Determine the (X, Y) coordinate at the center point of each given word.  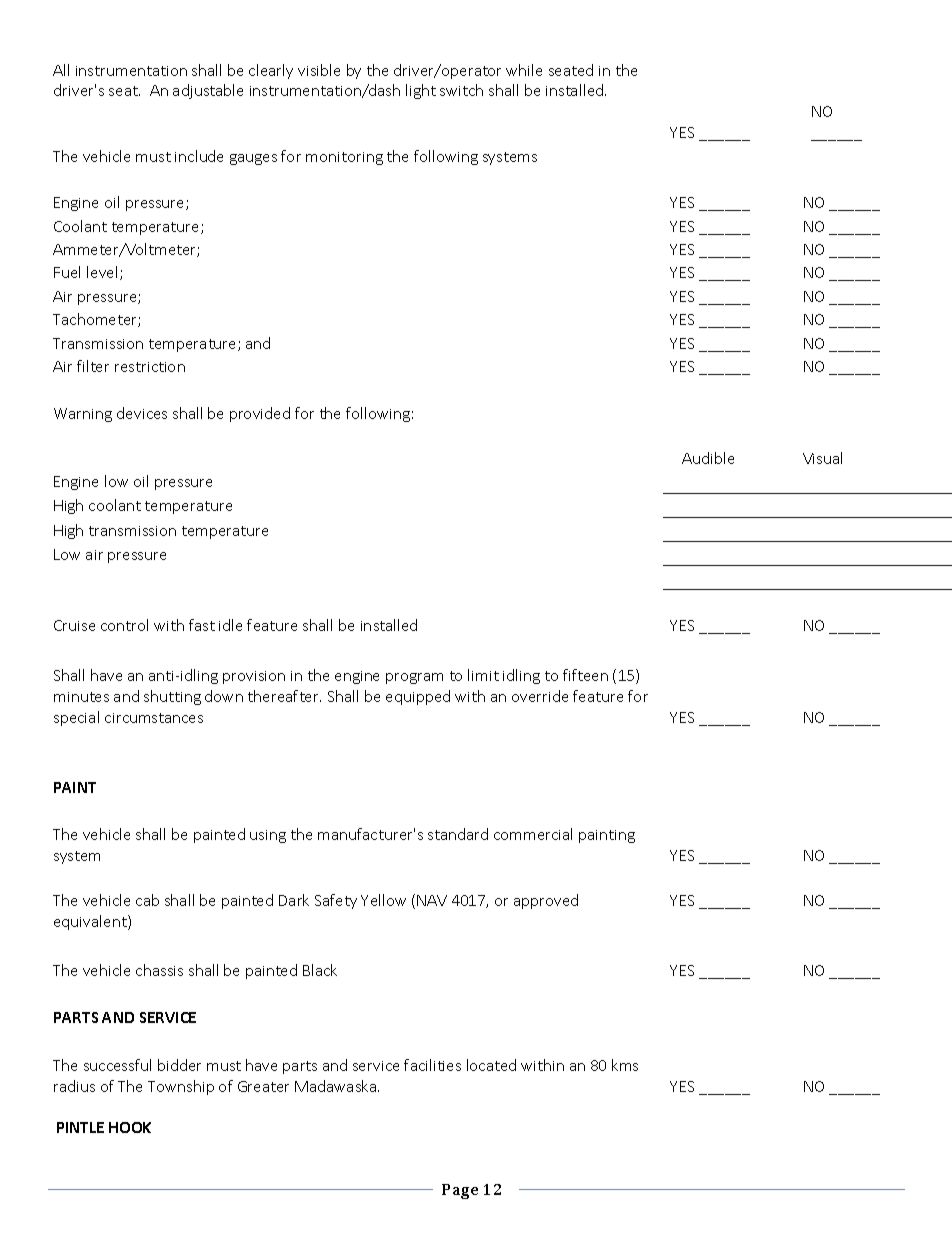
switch (461, 90)
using (268, 836)
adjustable (208, 91)
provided (260, 414)
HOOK (130, 1127)
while (524, 70)
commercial (533, 834)
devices (142, 413)
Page (460, 1191)
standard (458, 834)
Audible (708, 458)
